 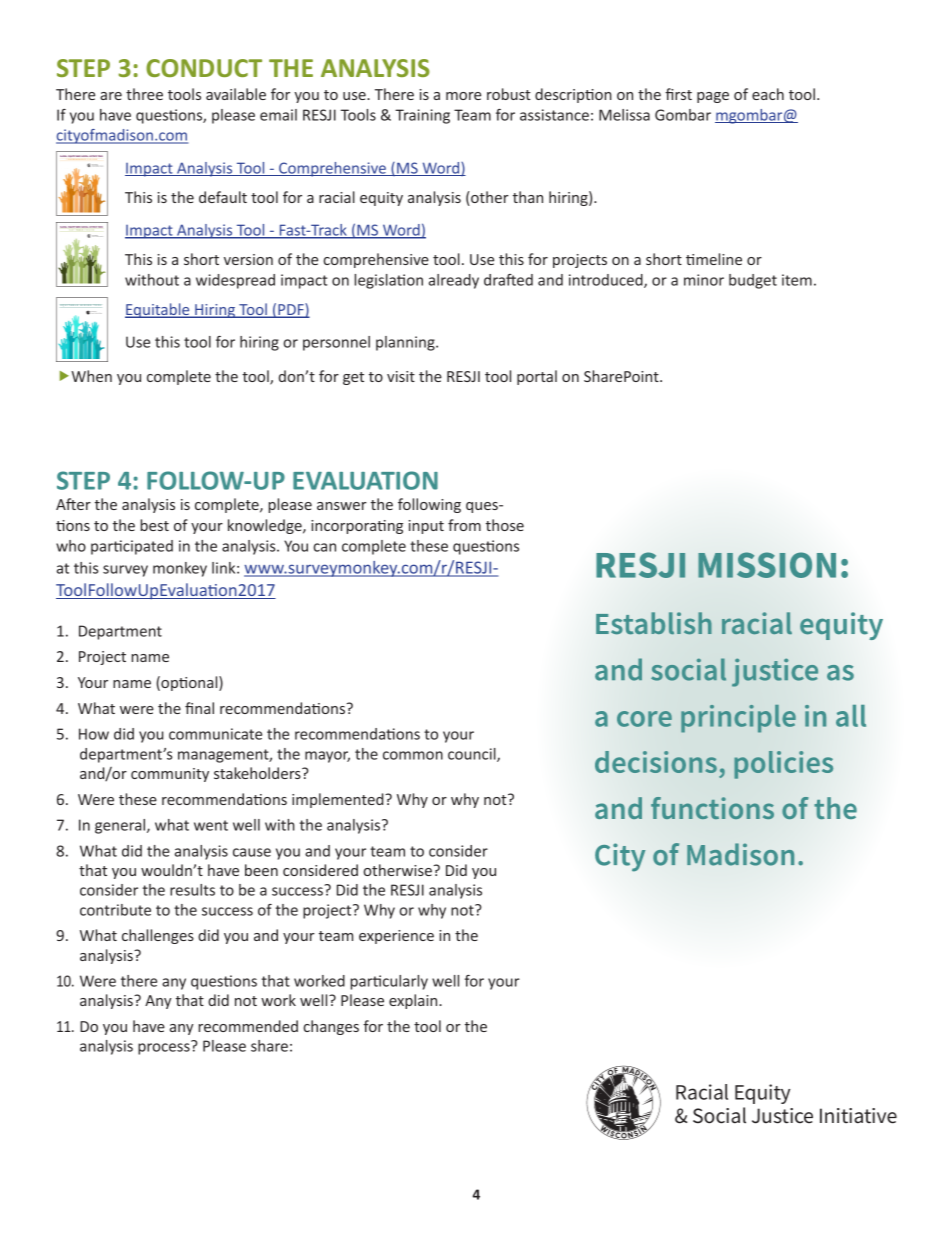 I want to click on minor, so click(x=704, y=280).
